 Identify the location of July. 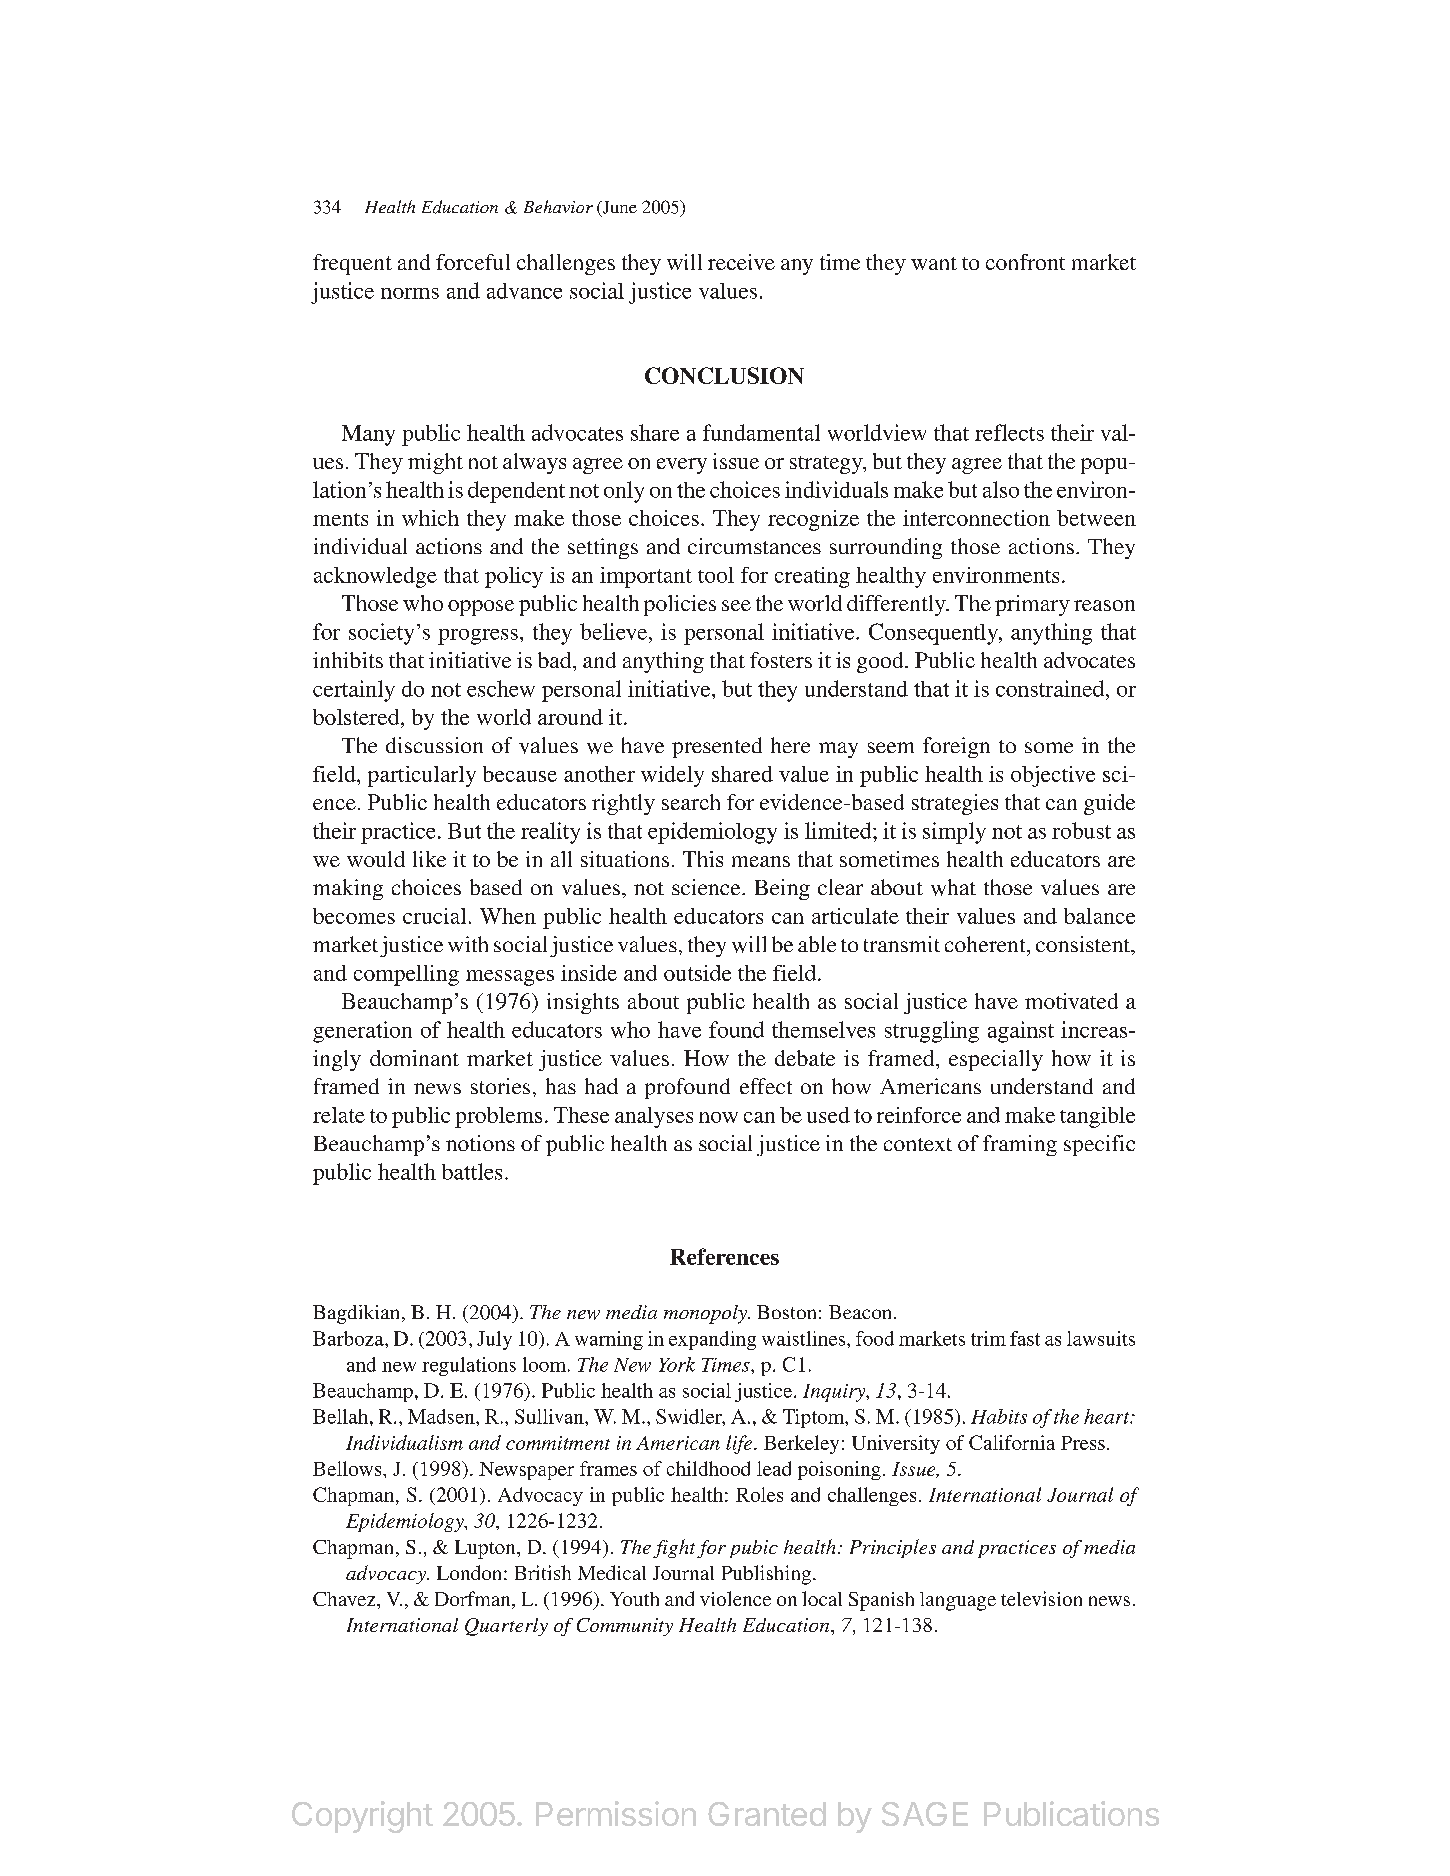
(494, 1340).
